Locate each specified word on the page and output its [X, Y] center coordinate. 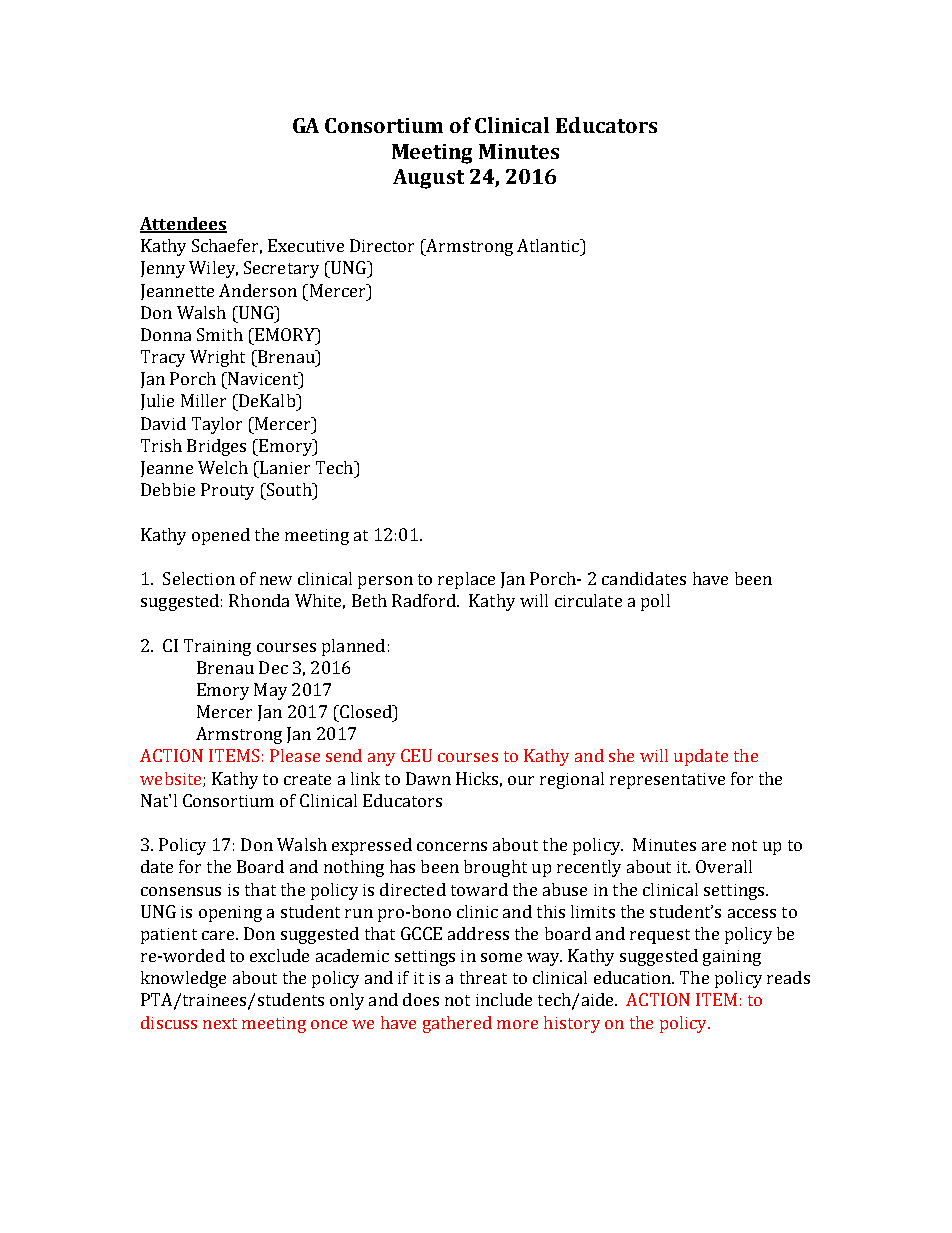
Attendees [183, 225]
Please [295, 755]
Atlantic [549, 245]
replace [466, 580]
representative [667, 781]
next [220, 1023]
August [428, 179]
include [504, 999]
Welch [223, 467]
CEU [416, 755]
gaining [732, 958]
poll [655, 602]
